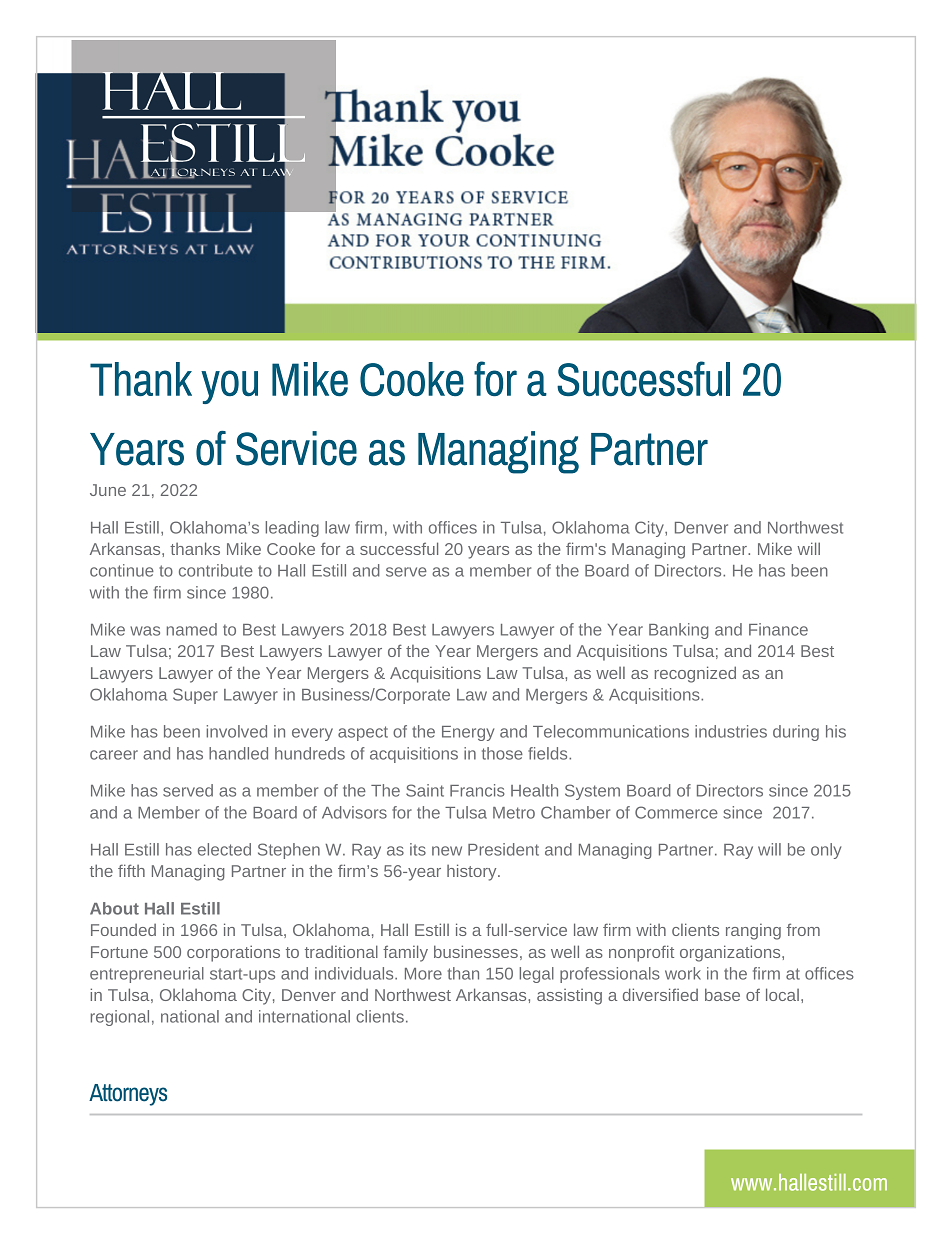 This document has height=1233, width=952. What do you see at coordinates (778, 629) in the document?
I see `Finance` at bounding box center [778, 629].
